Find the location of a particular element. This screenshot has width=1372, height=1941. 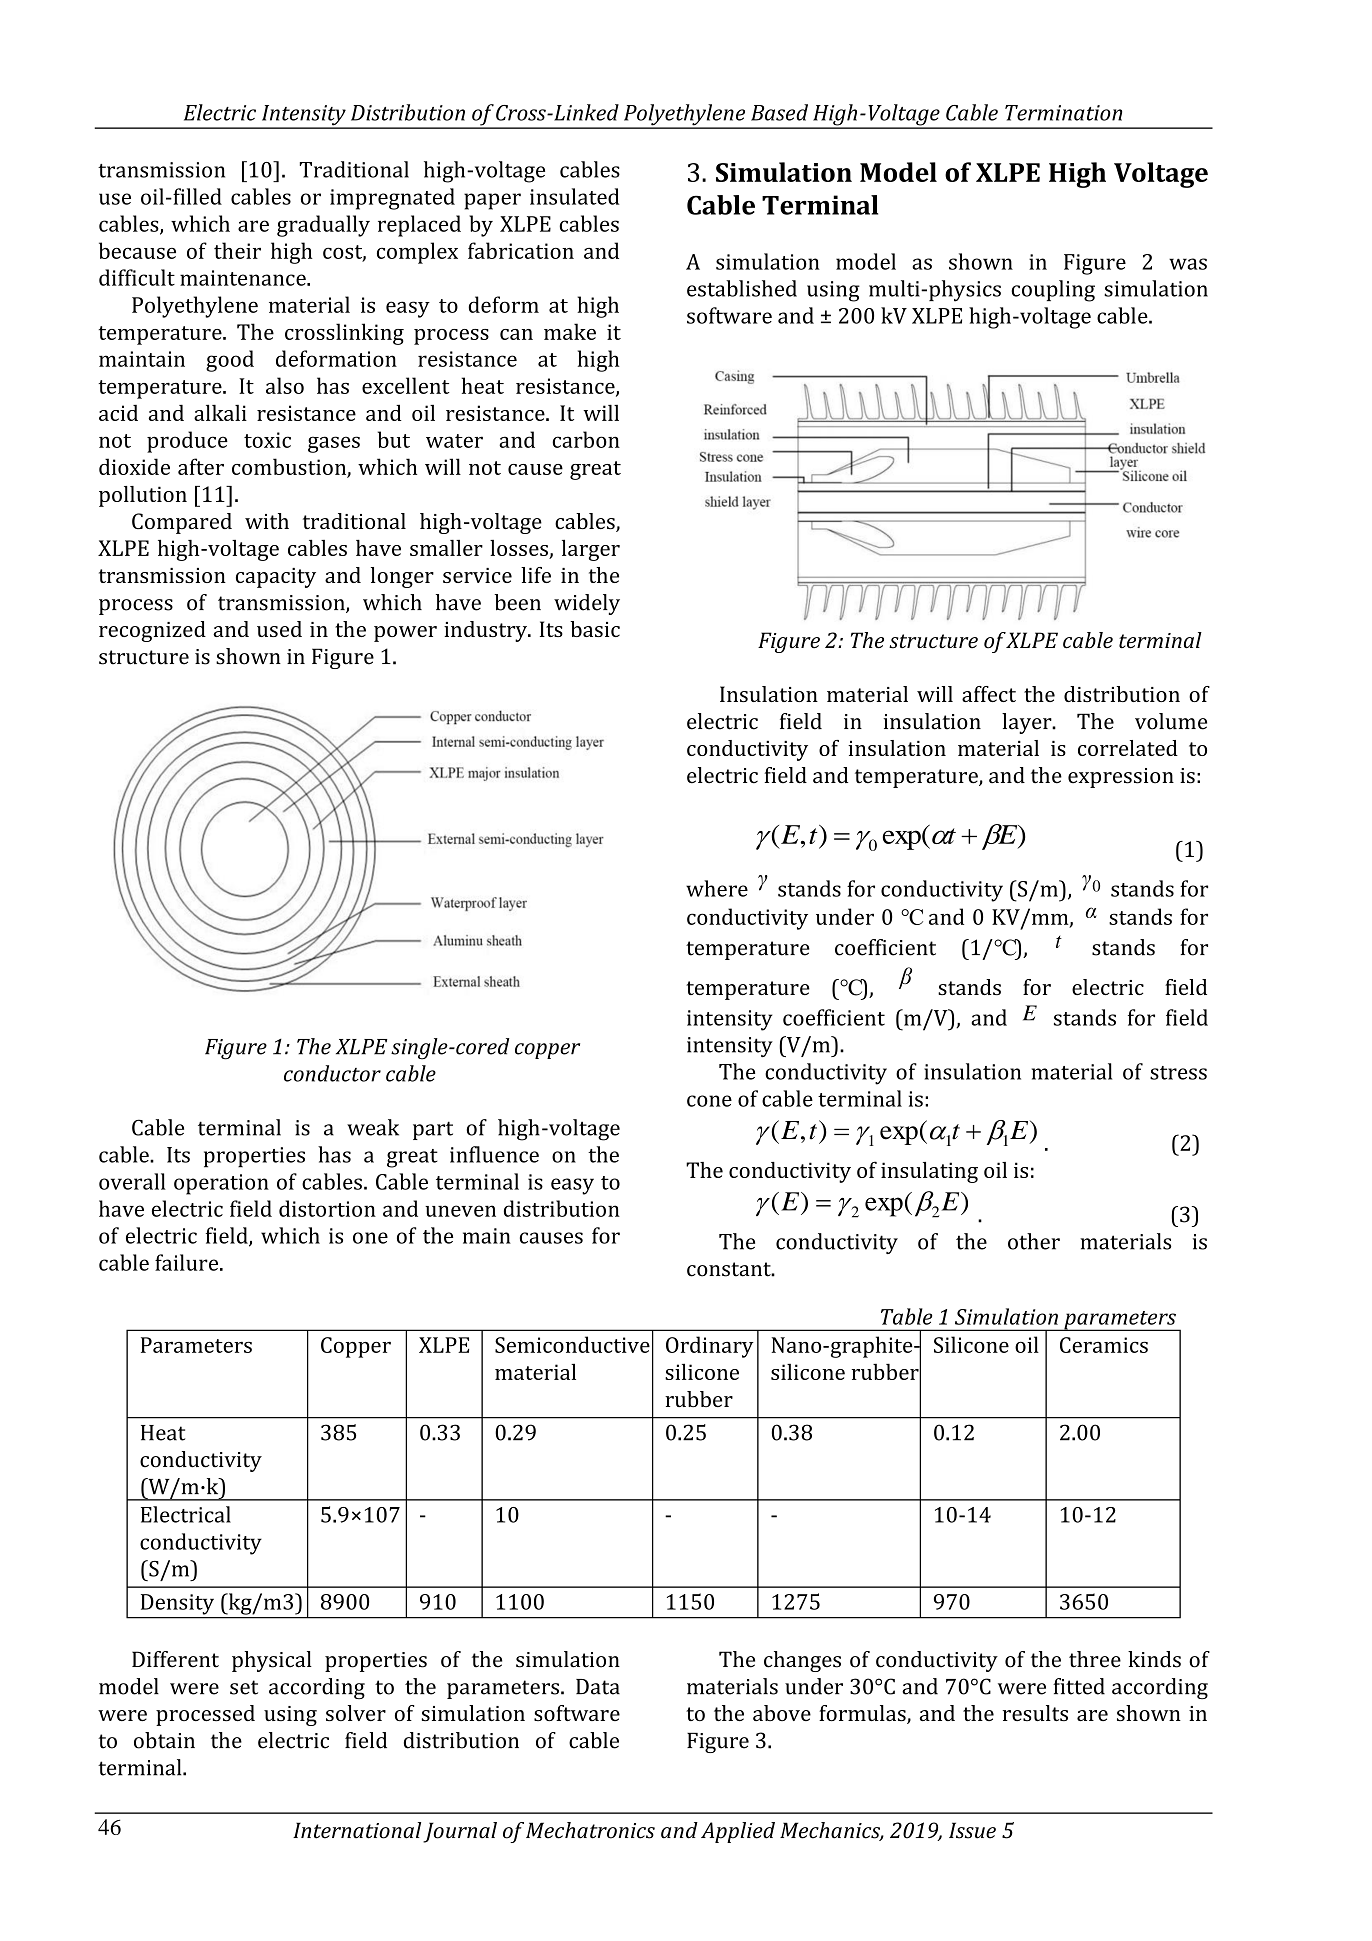

obtain is located at coordinates (164, 1740).
